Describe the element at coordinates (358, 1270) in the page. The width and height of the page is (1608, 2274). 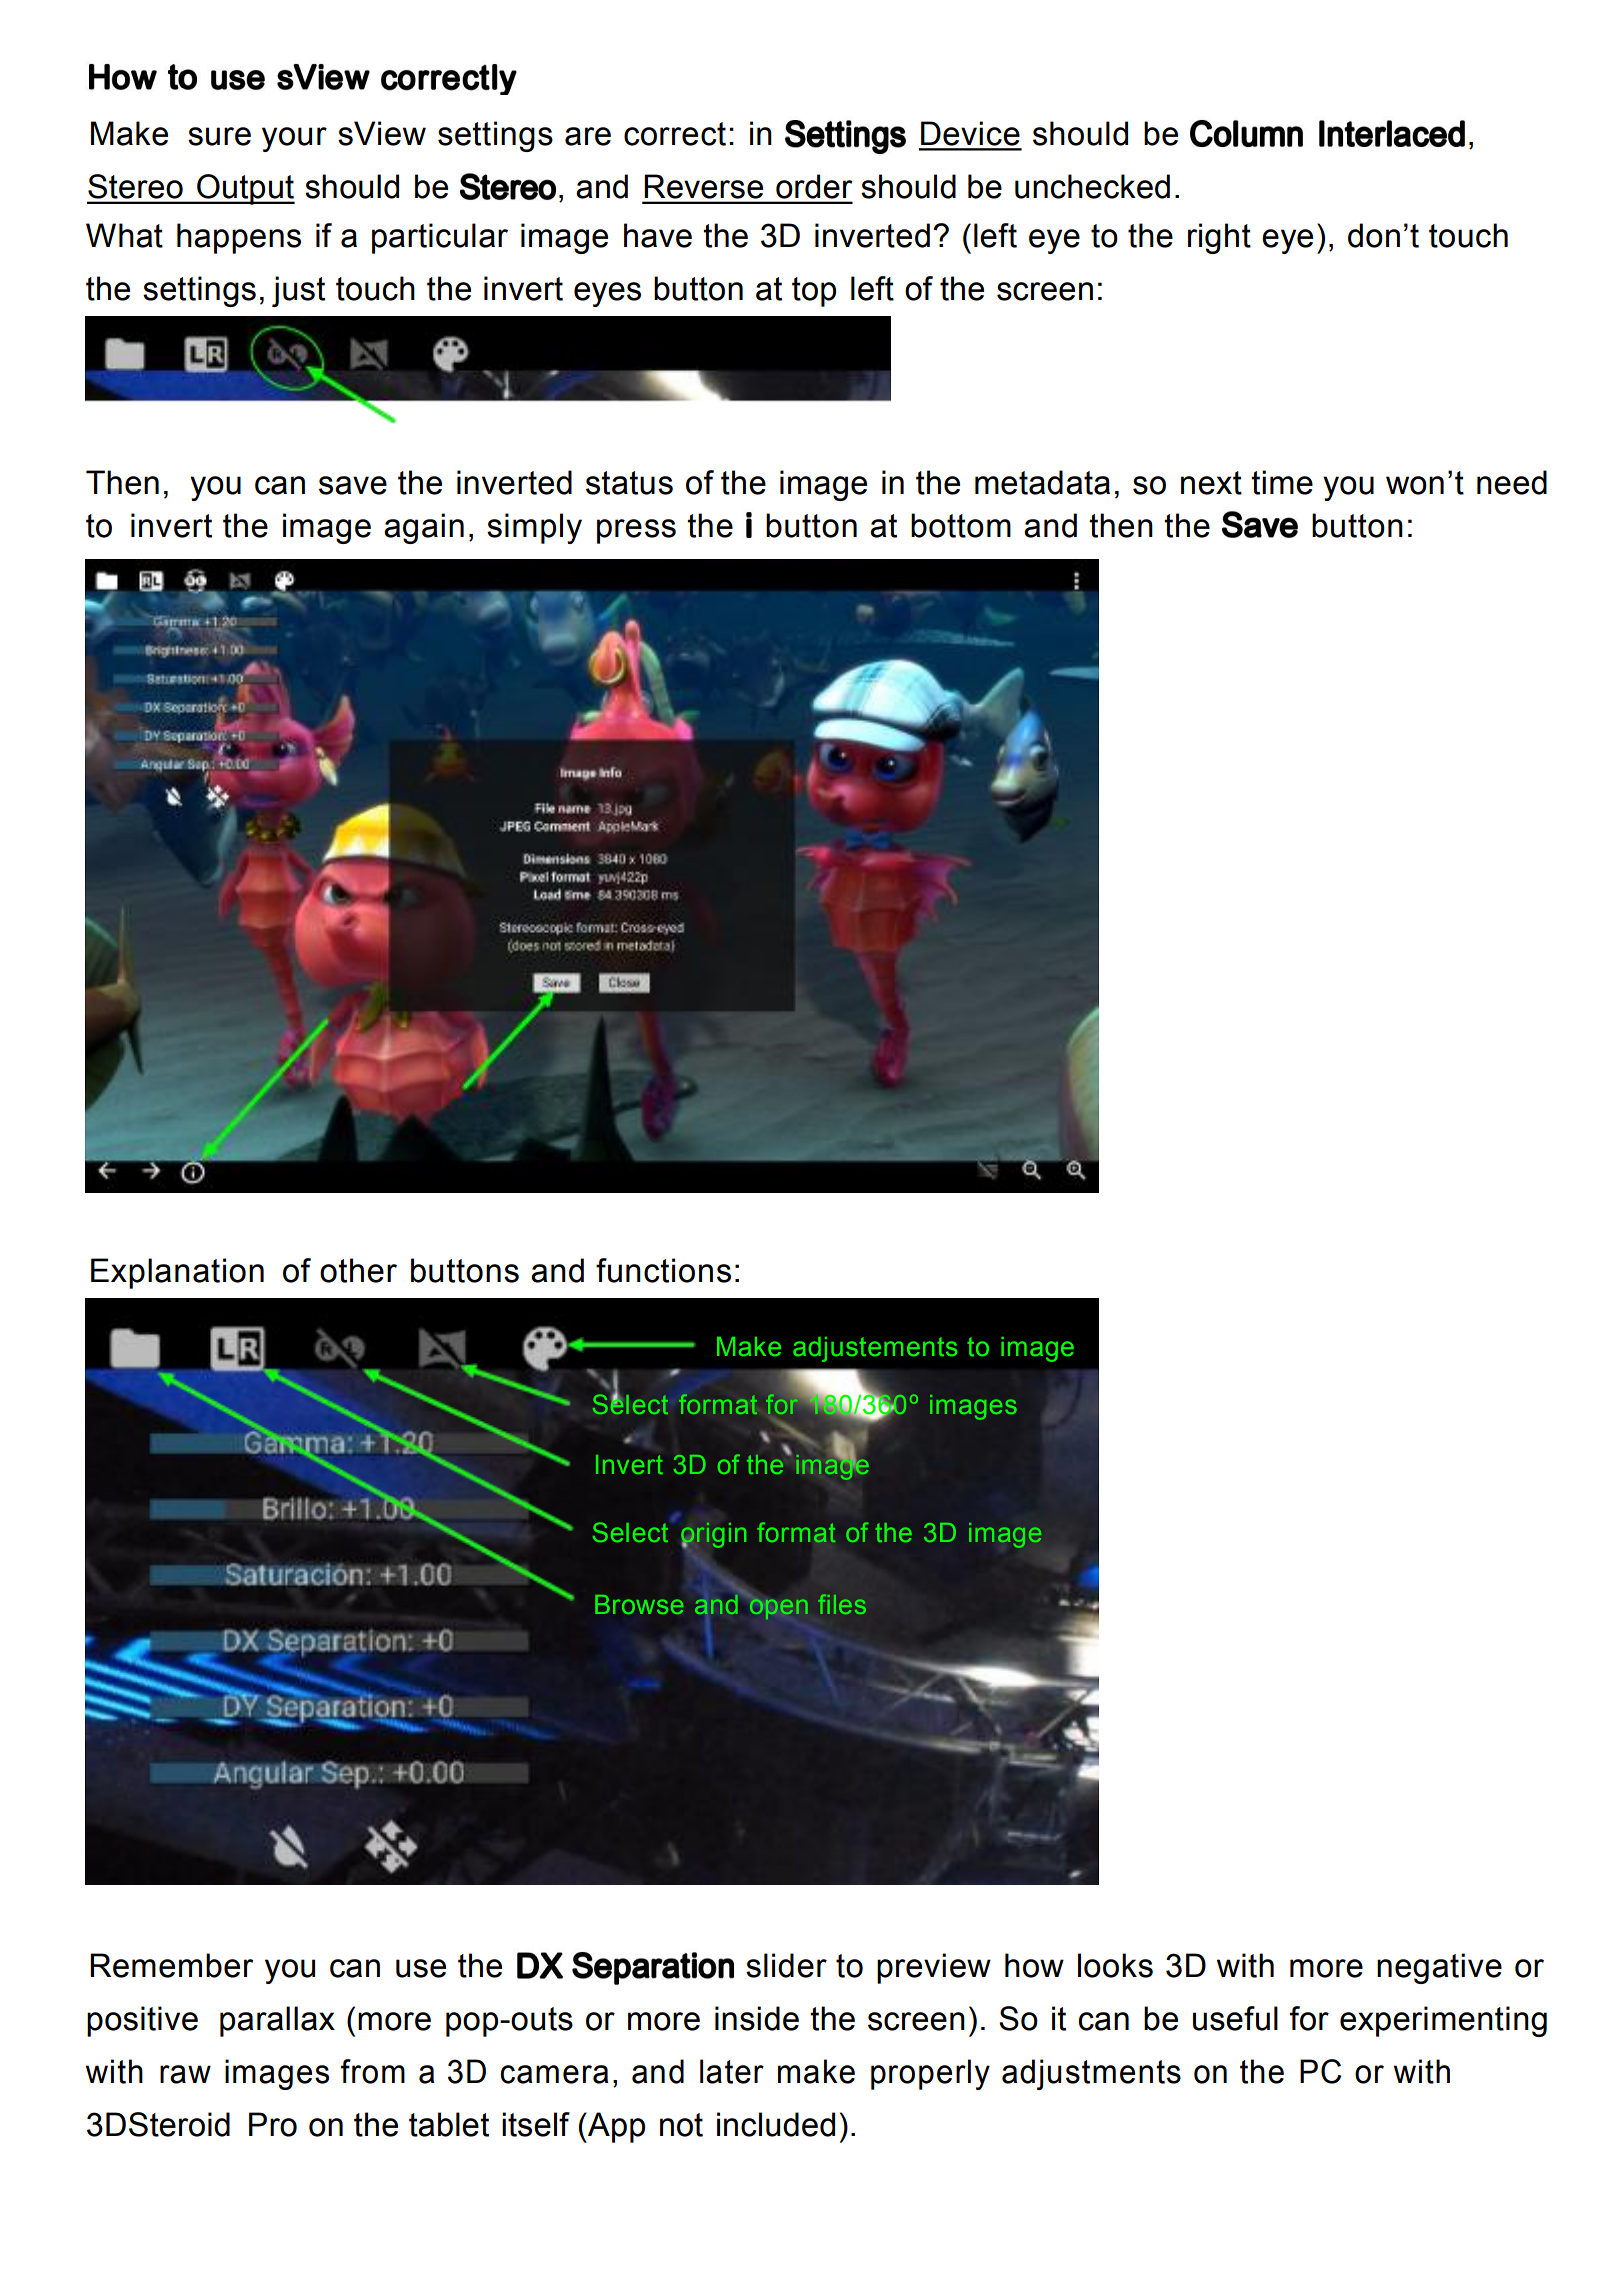
I see `other` at that location.
